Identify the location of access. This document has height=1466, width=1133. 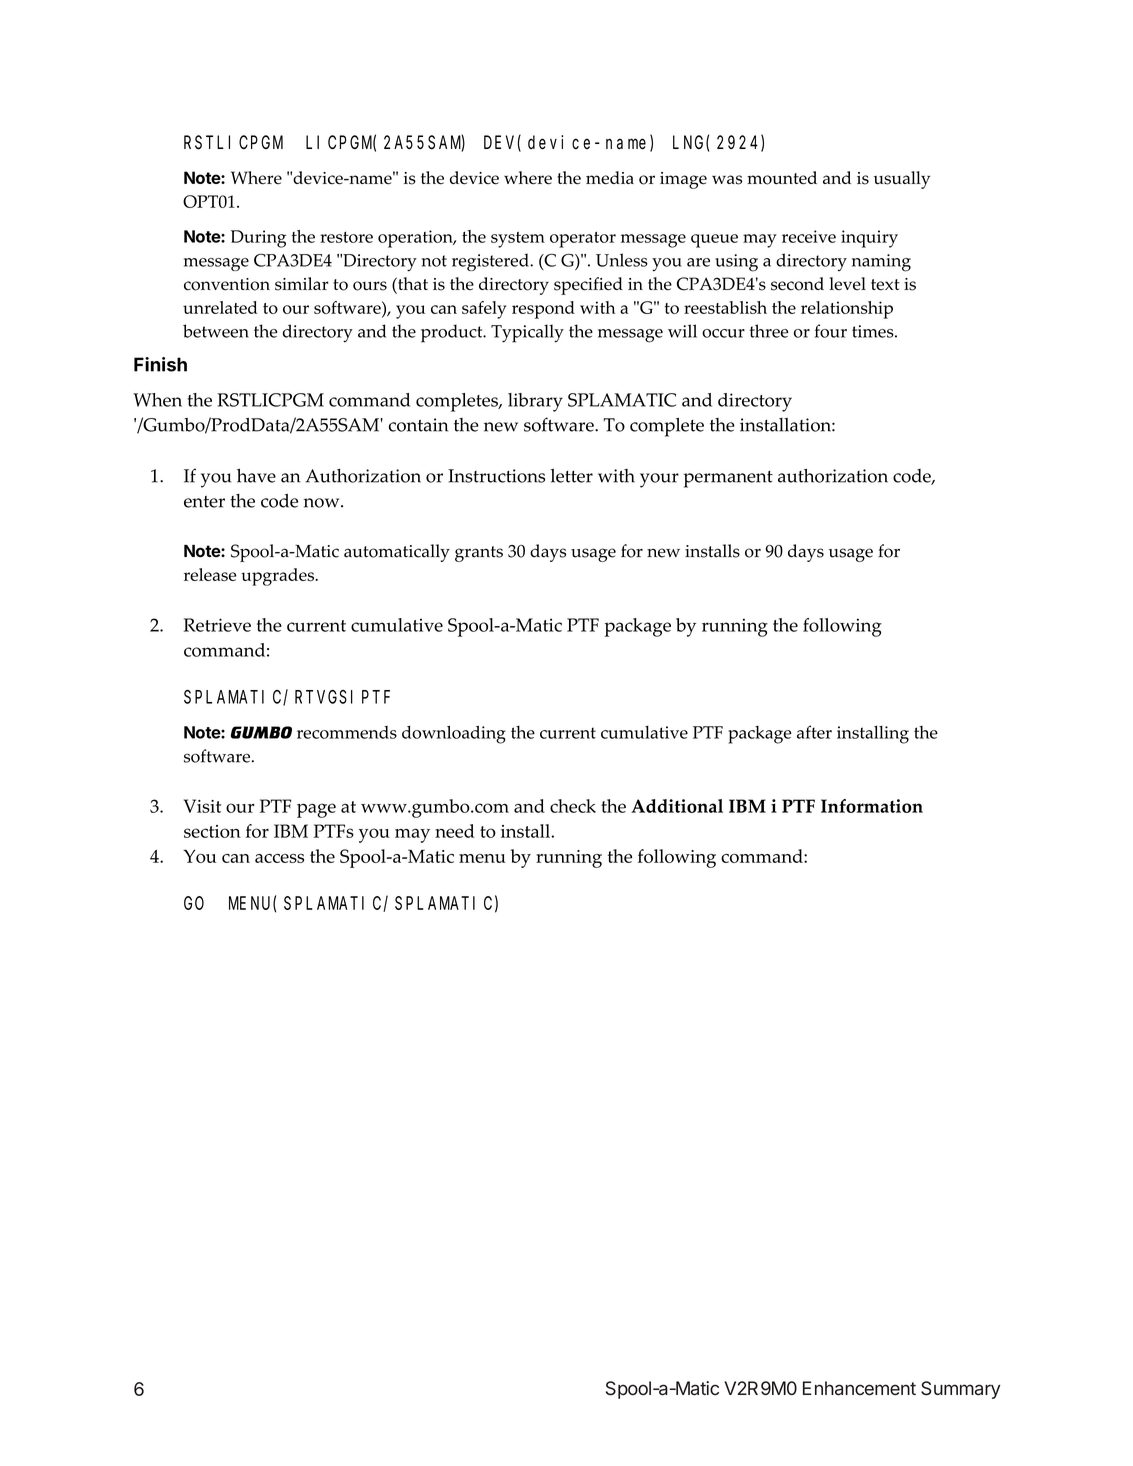
(279, 858).
